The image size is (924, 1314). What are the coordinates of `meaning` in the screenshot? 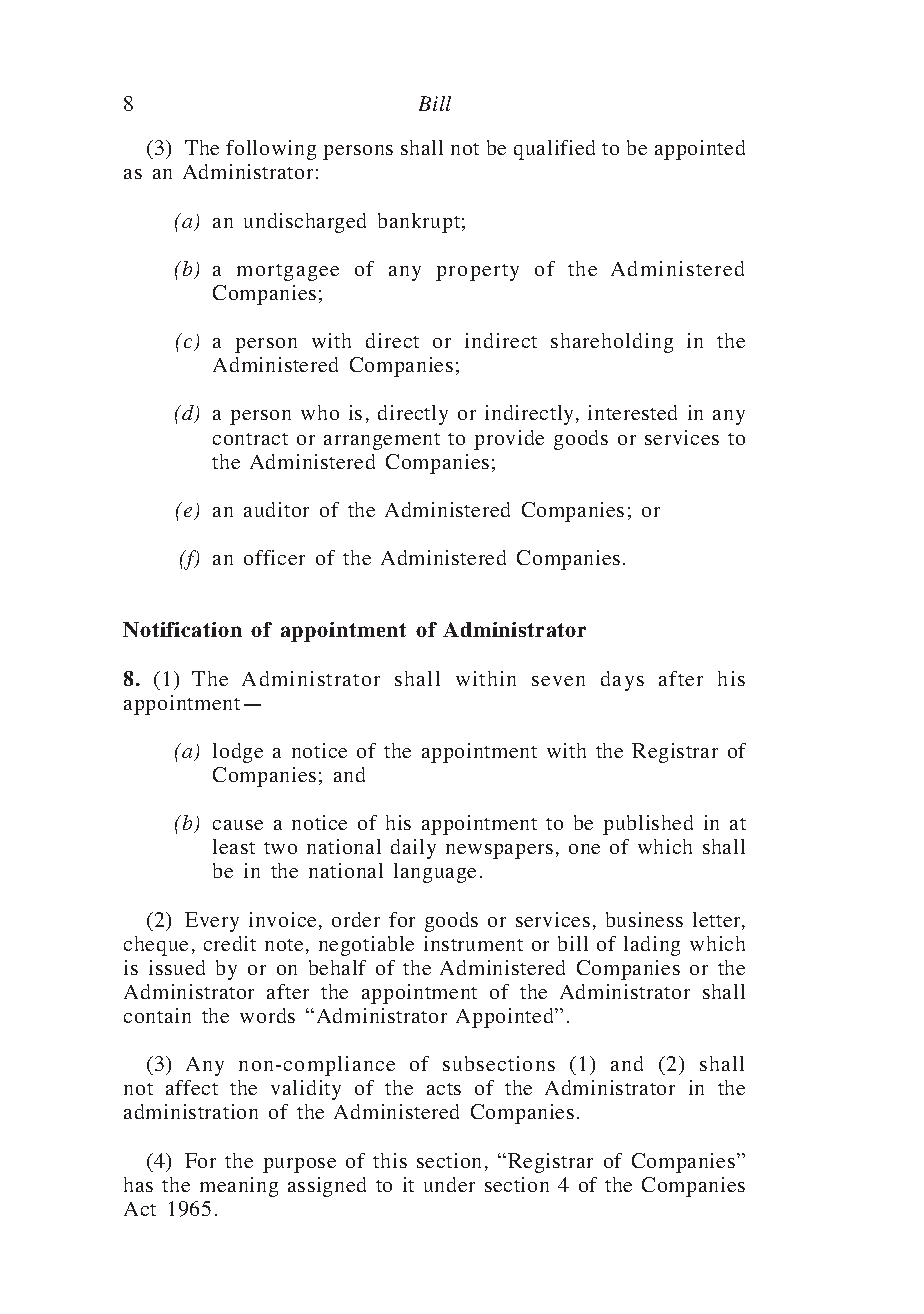 It's located at (239, 1187).
